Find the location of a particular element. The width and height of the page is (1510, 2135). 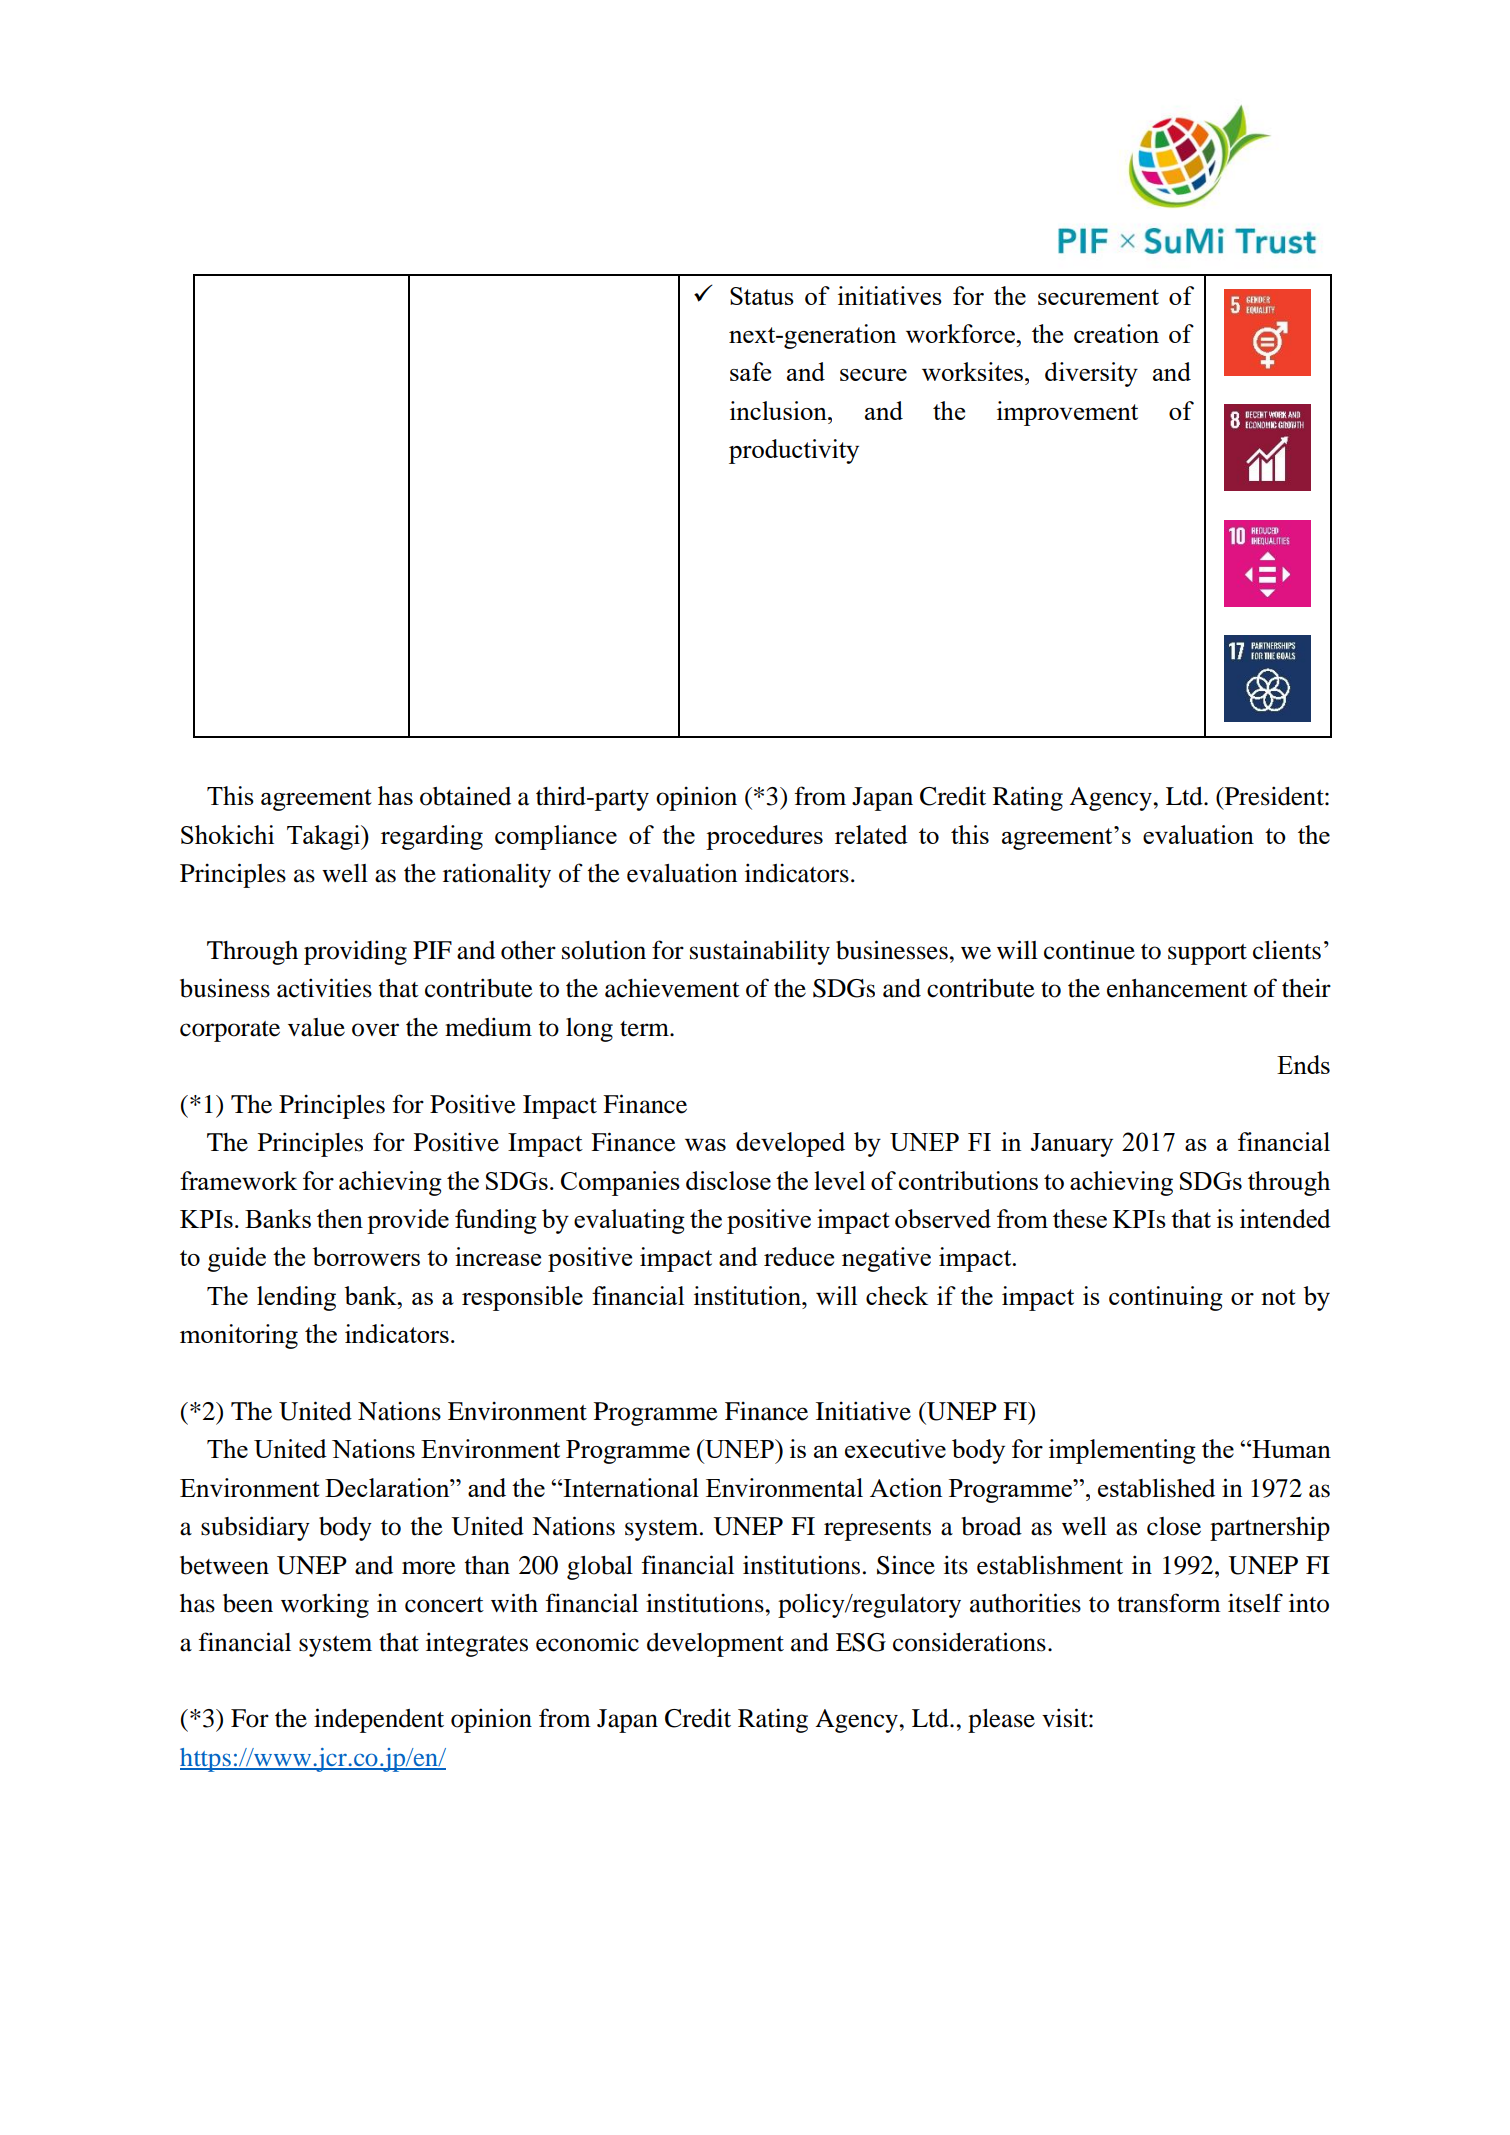

obtained is located at coordinates (465, 796).
